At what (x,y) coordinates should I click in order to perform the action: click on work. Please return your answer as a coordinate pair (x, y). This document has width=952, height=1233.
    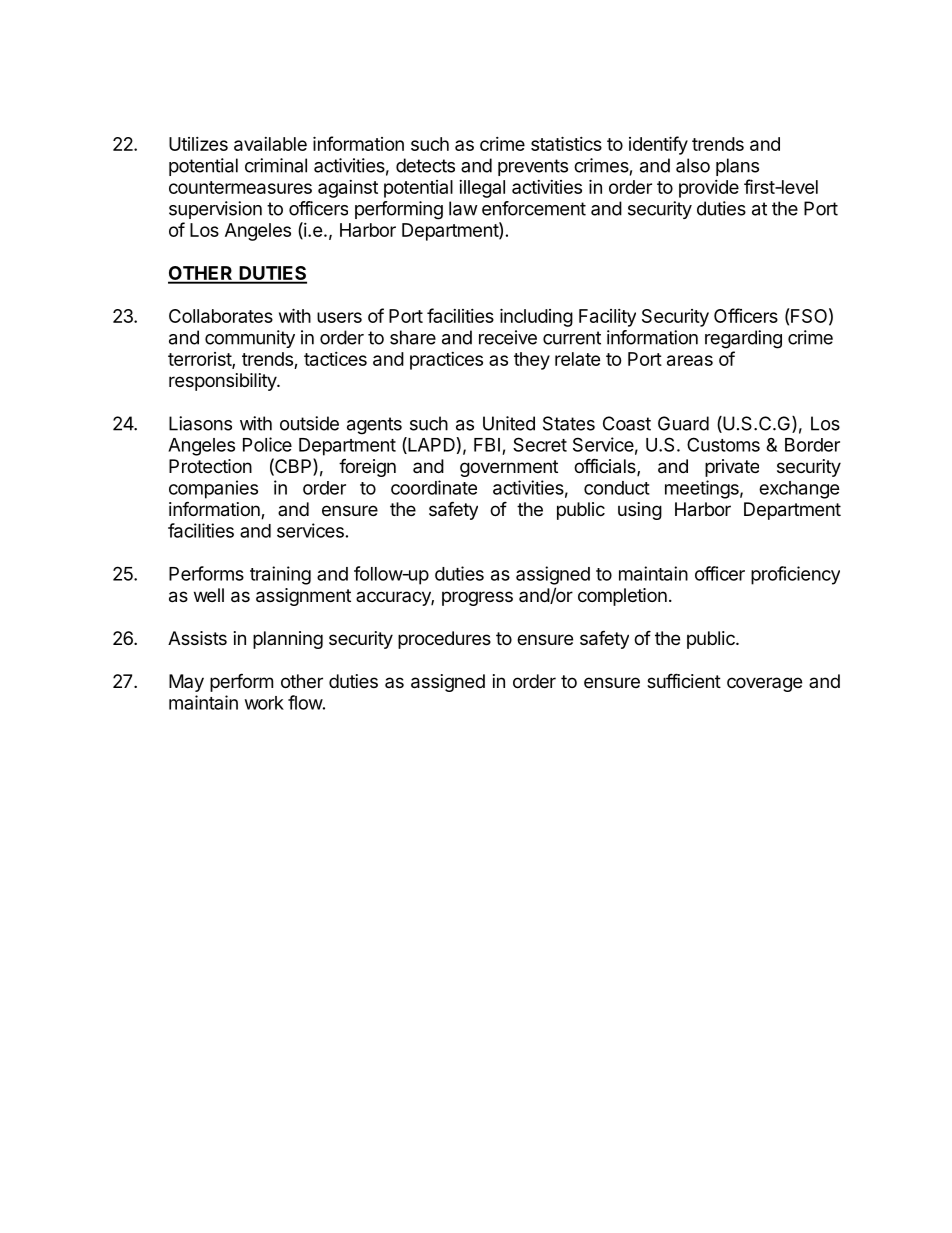
    Looking at the image, I should click on (264, 703).
